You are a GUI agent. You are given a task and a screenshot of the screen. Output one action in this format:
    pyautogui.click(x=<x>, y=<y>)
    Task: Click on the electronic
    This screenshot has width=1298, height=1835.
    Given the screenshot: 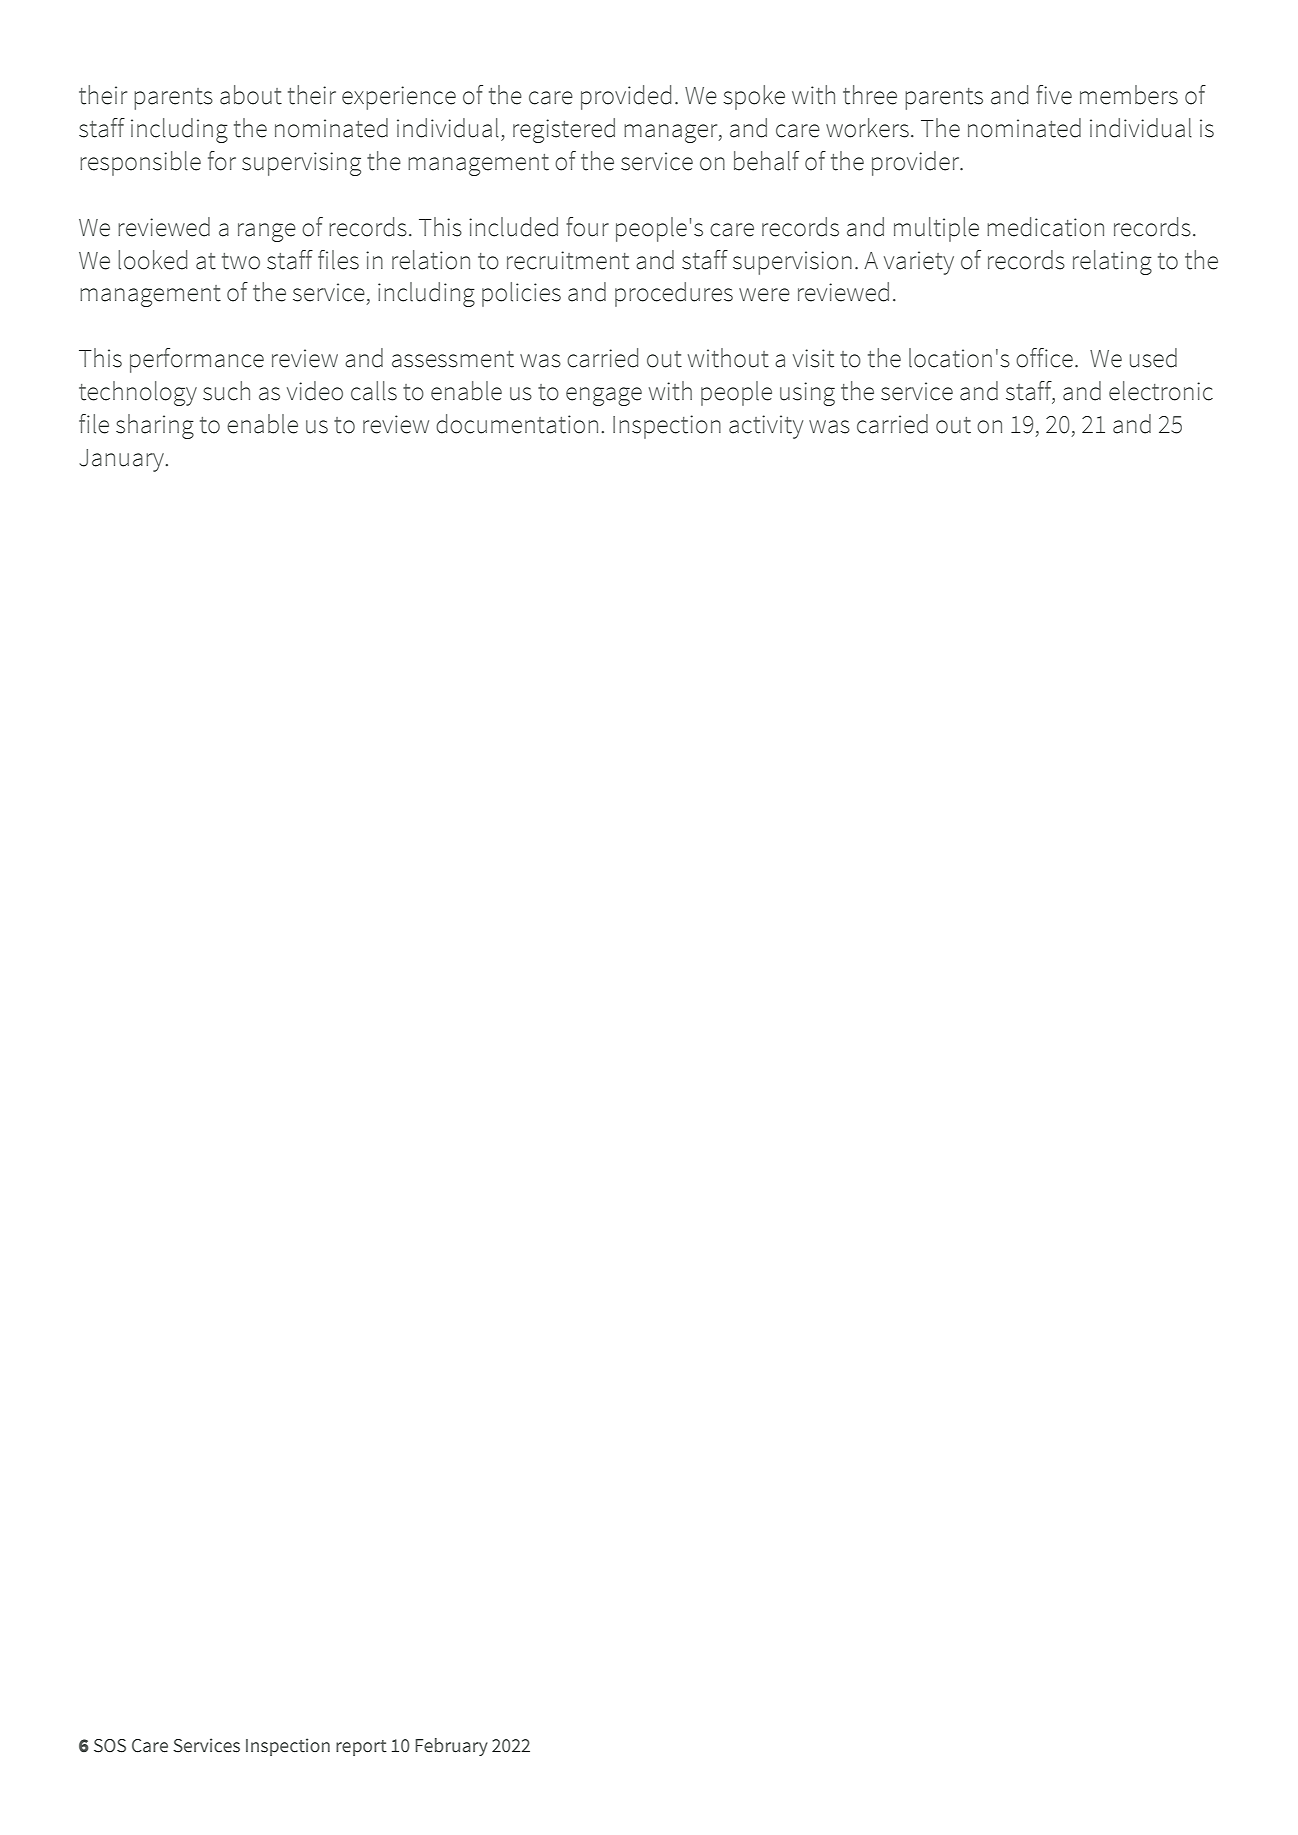 What is the action you would take?
    pyautogui.click(x=1161, y=391)
